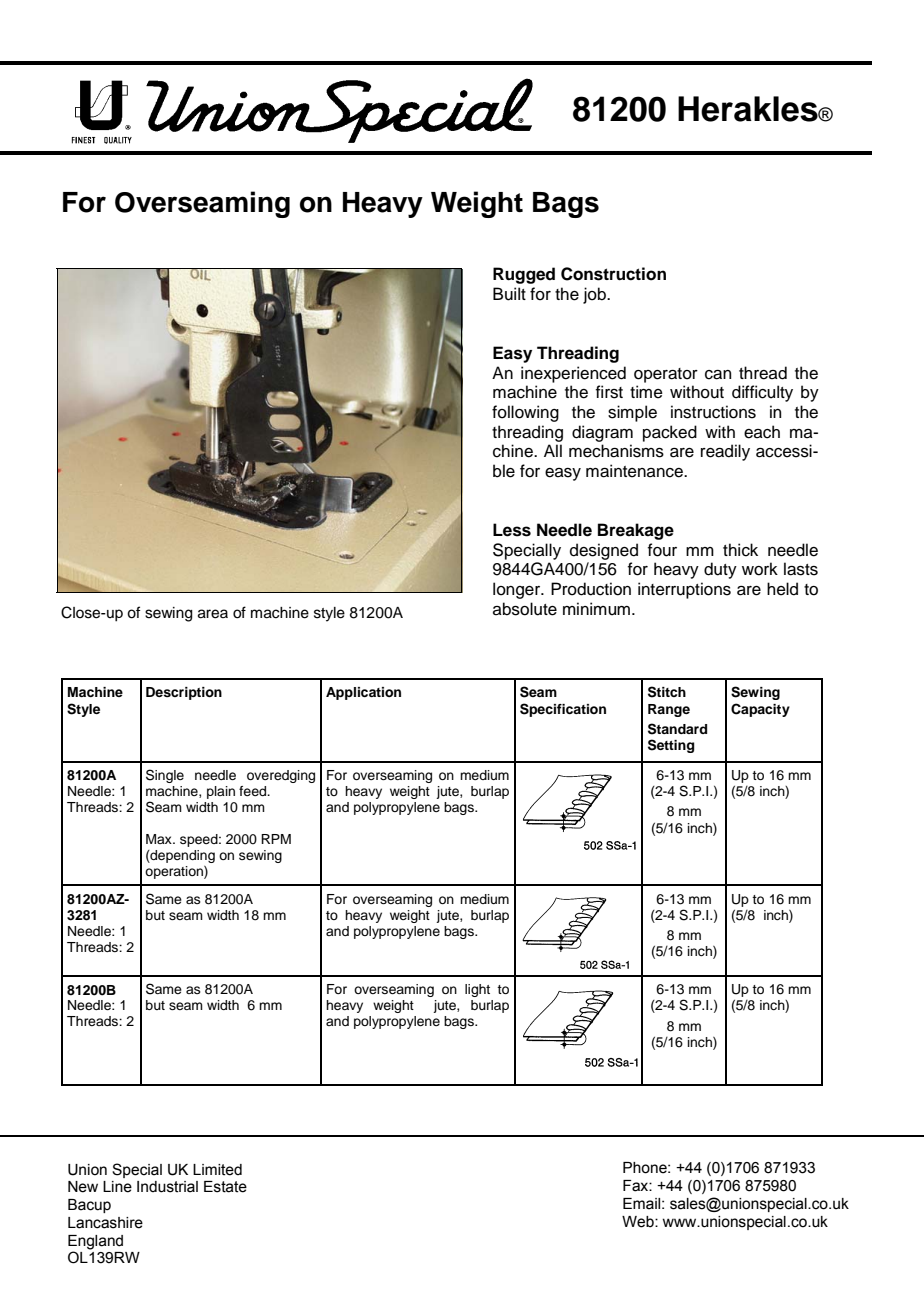 This image has height=1308, width=924. What do you see at coordinates (276, 839) in the image?
I see `RPM` at bounding box center [276, 839].
